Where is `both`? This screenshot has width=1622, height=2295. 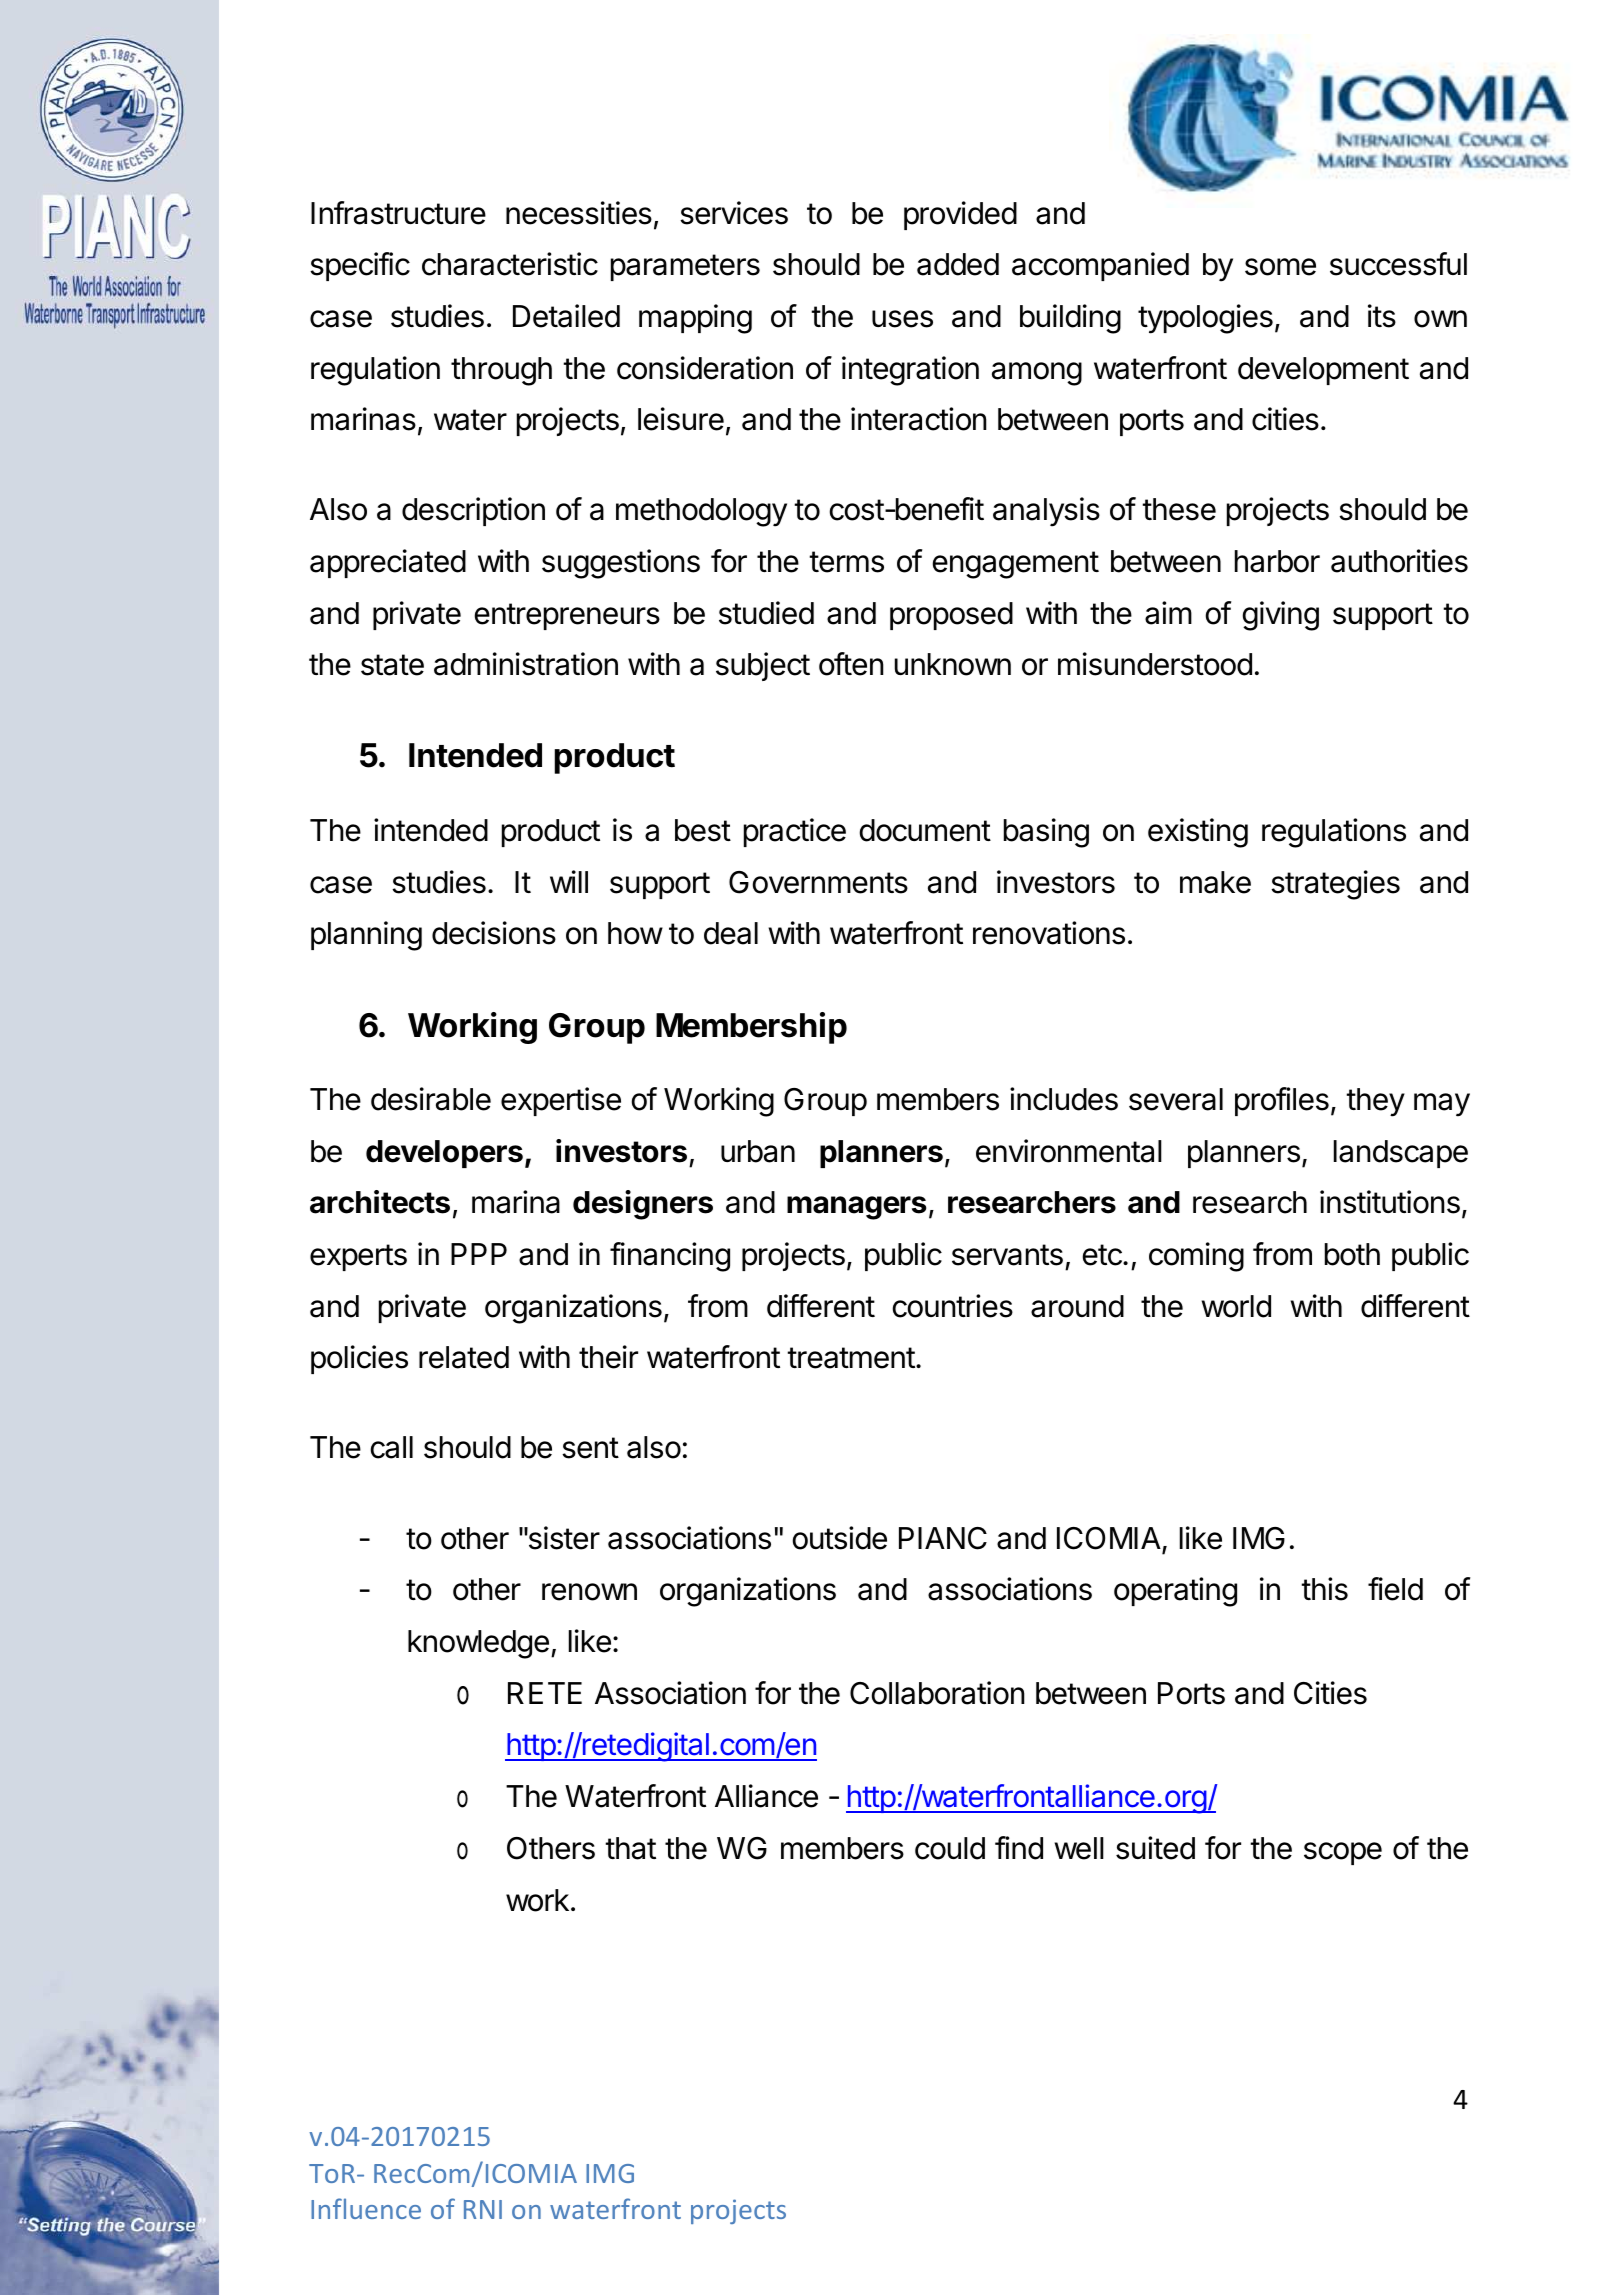
both is located at coordinates (1352, 1254).
